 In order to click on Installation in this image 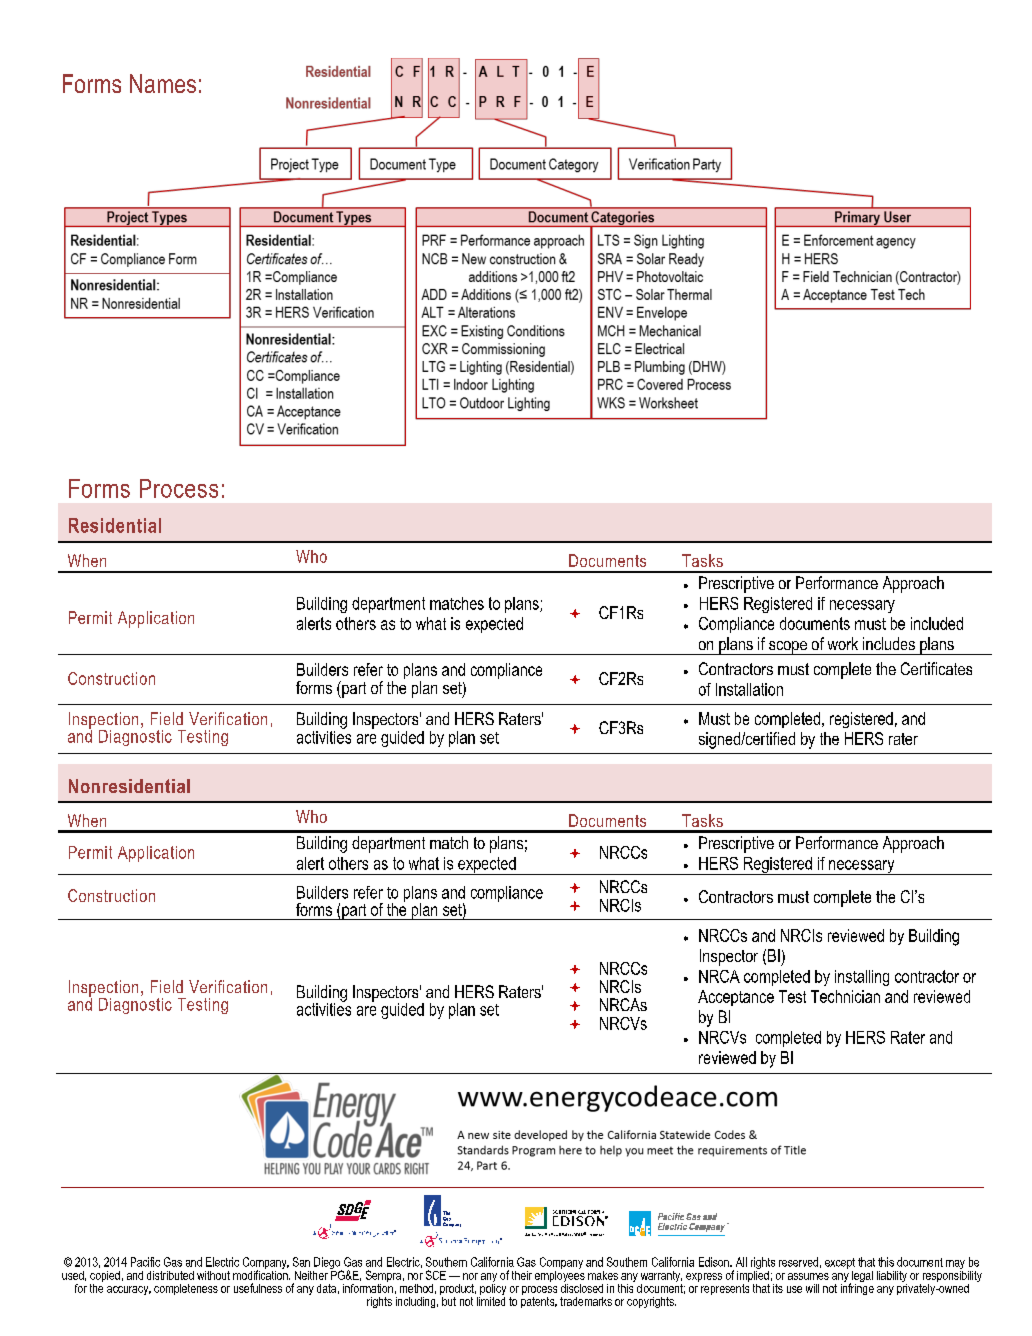, I will do `click(749, 689)`.
